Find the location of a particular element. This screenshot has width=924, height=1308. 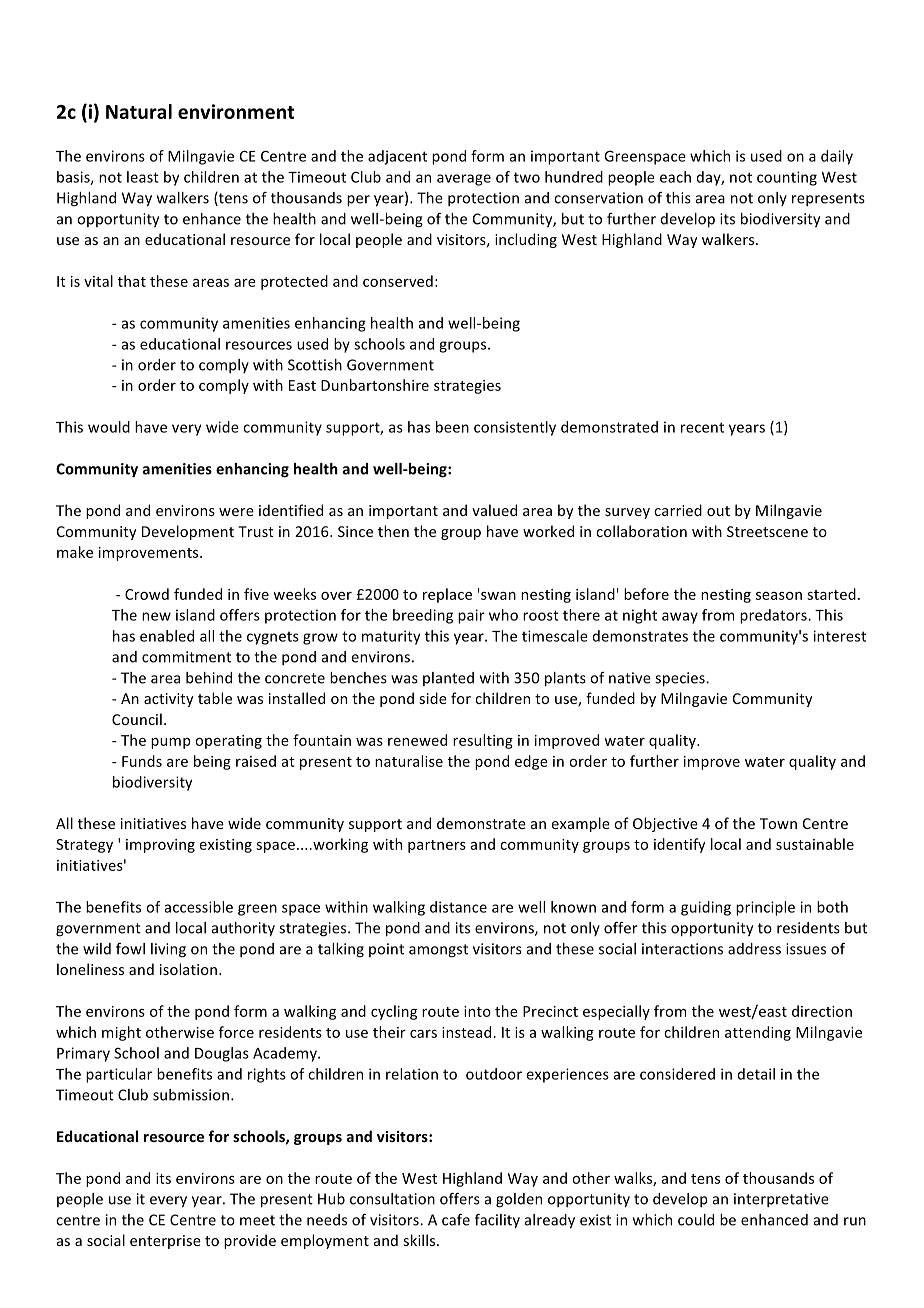

planted is located at coordinates (448, 679).
